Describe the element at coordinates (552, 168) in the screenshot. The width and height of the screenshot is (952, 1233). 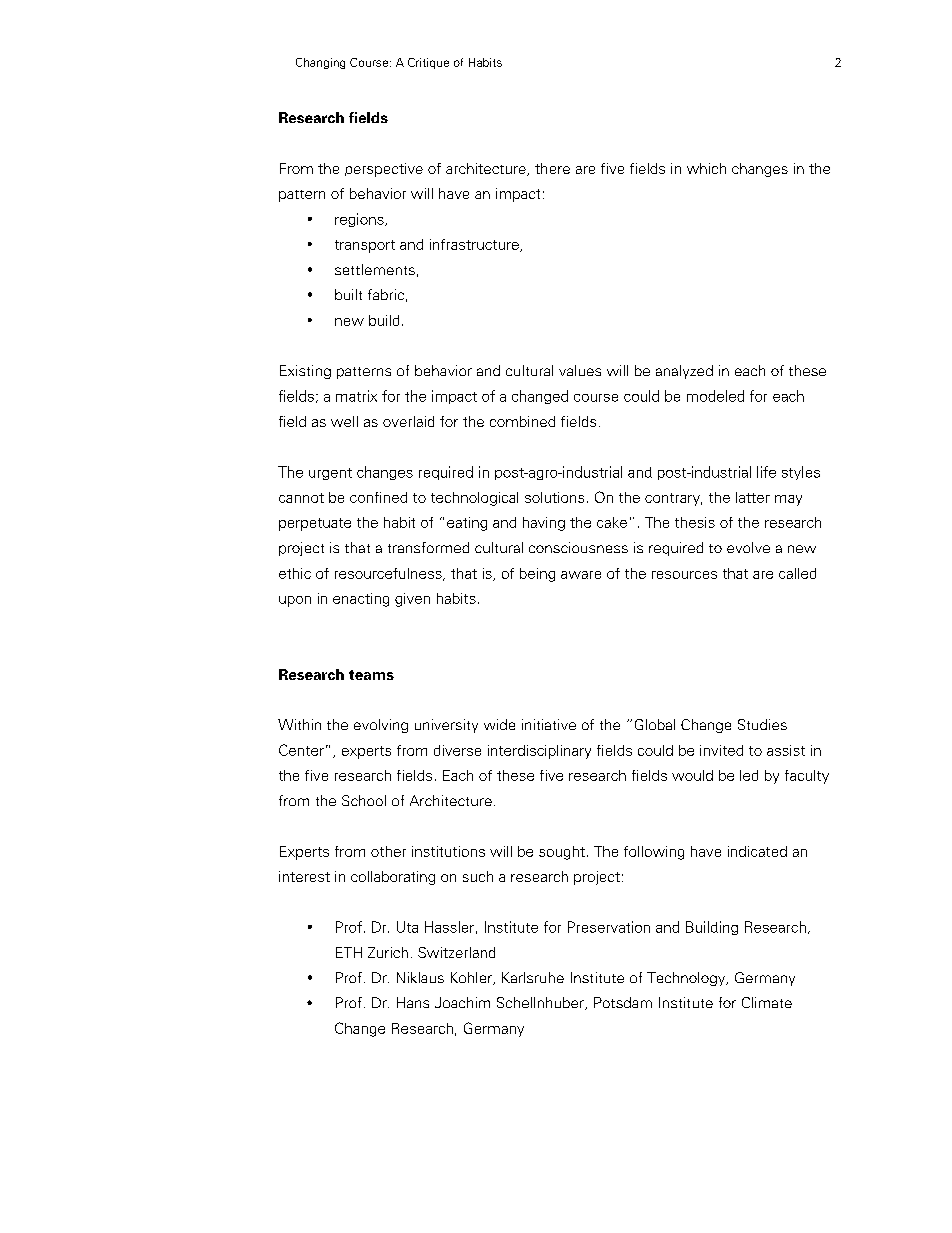
I see `there` at that location.
